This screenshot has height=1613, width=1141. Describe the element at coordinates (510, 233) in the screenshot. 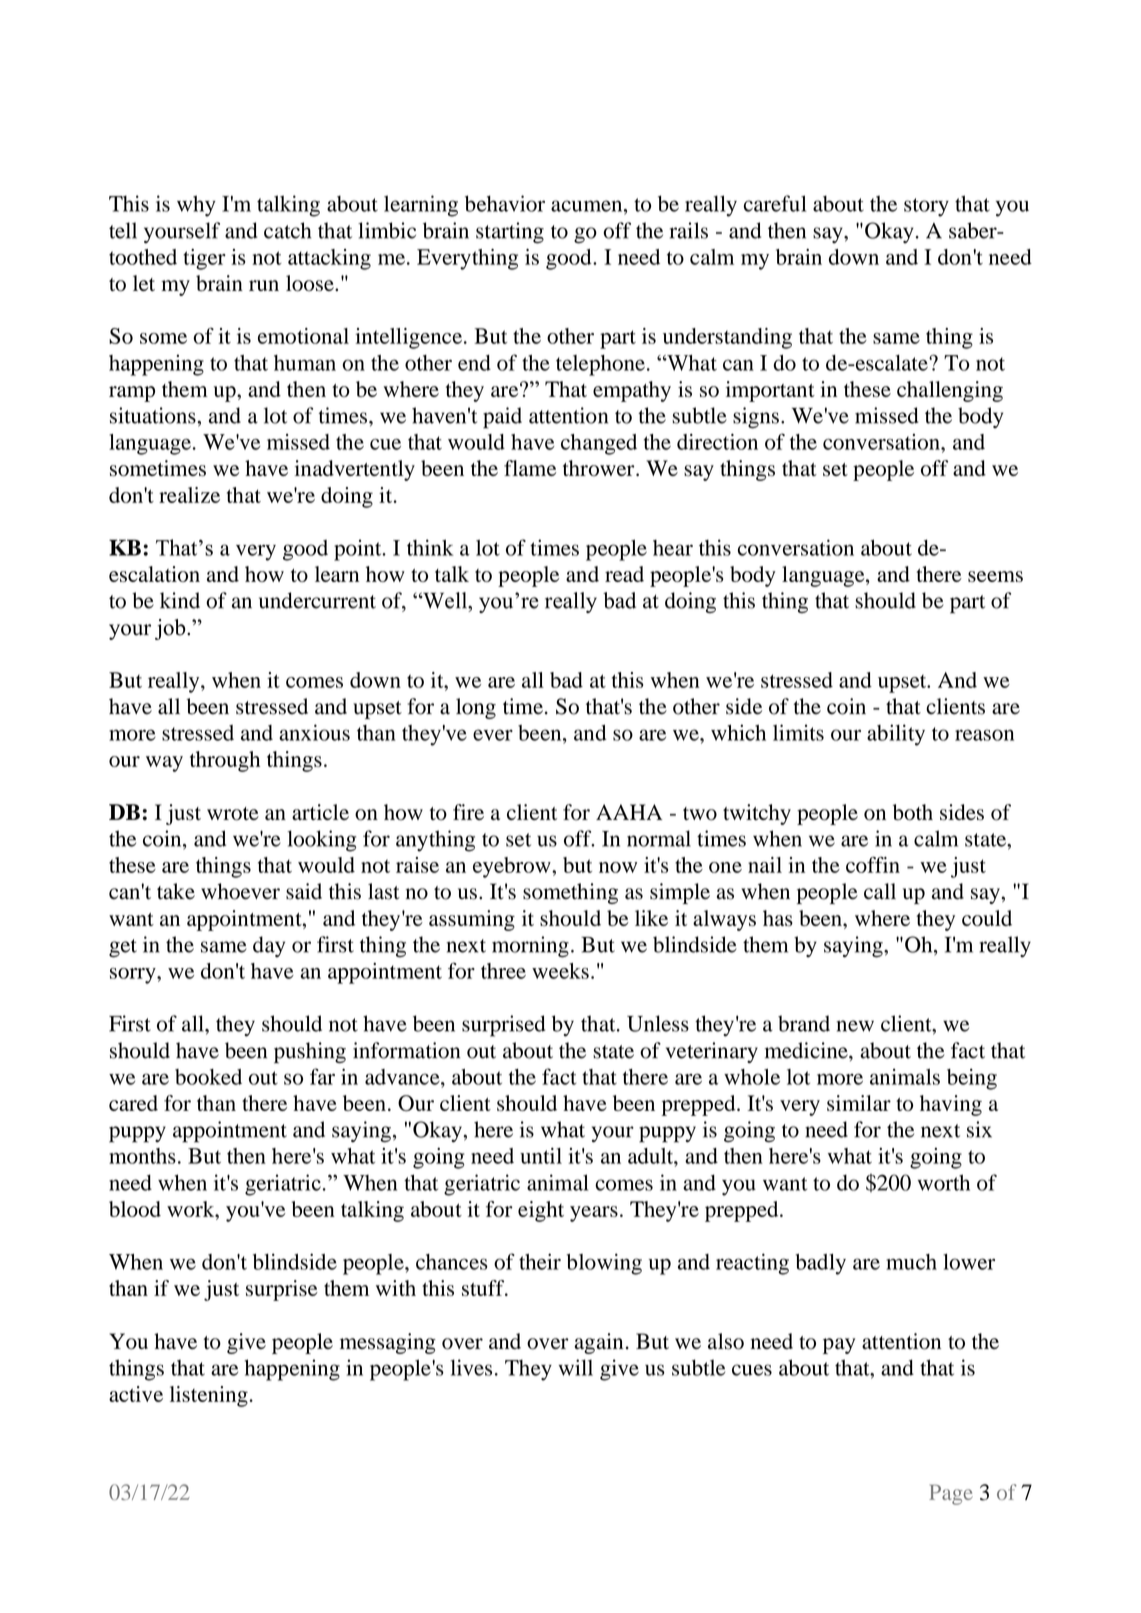

I see `starting` at that location.
